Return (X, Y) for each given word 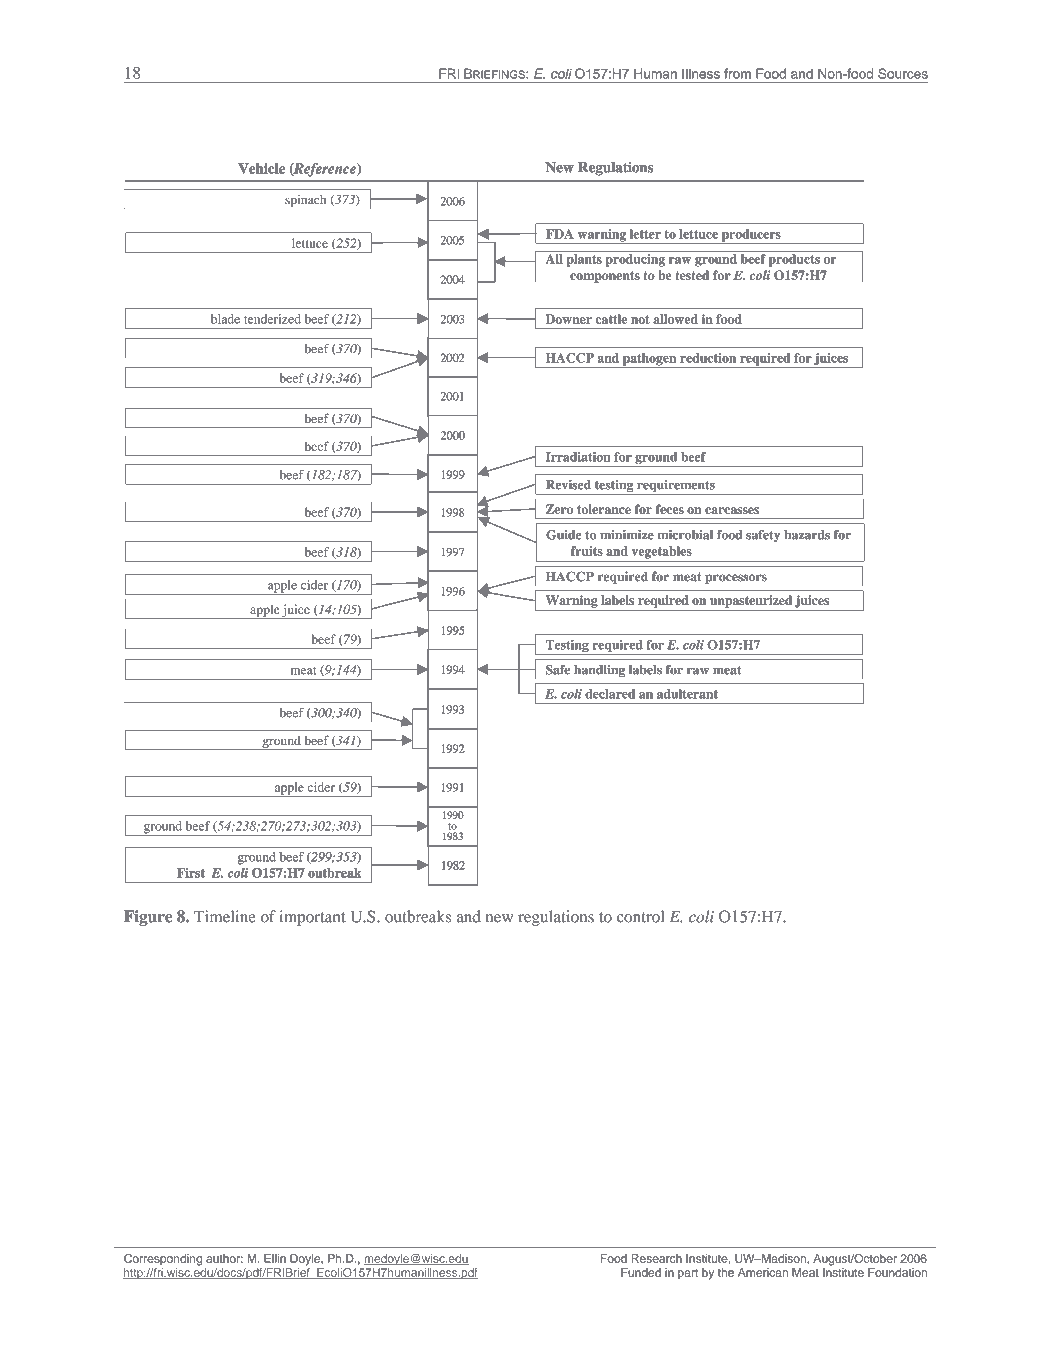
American (763, 1272)
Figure (148, 918)
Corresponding (163, 1260)
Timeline (225, 916)
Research (657, 1258)
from (737, 73)
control (640, 916)
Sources (903, 73)
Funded (641, 1272)
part (688, 1274)
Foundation (897, 1272)
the (726, 1272)
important (312, 918)
